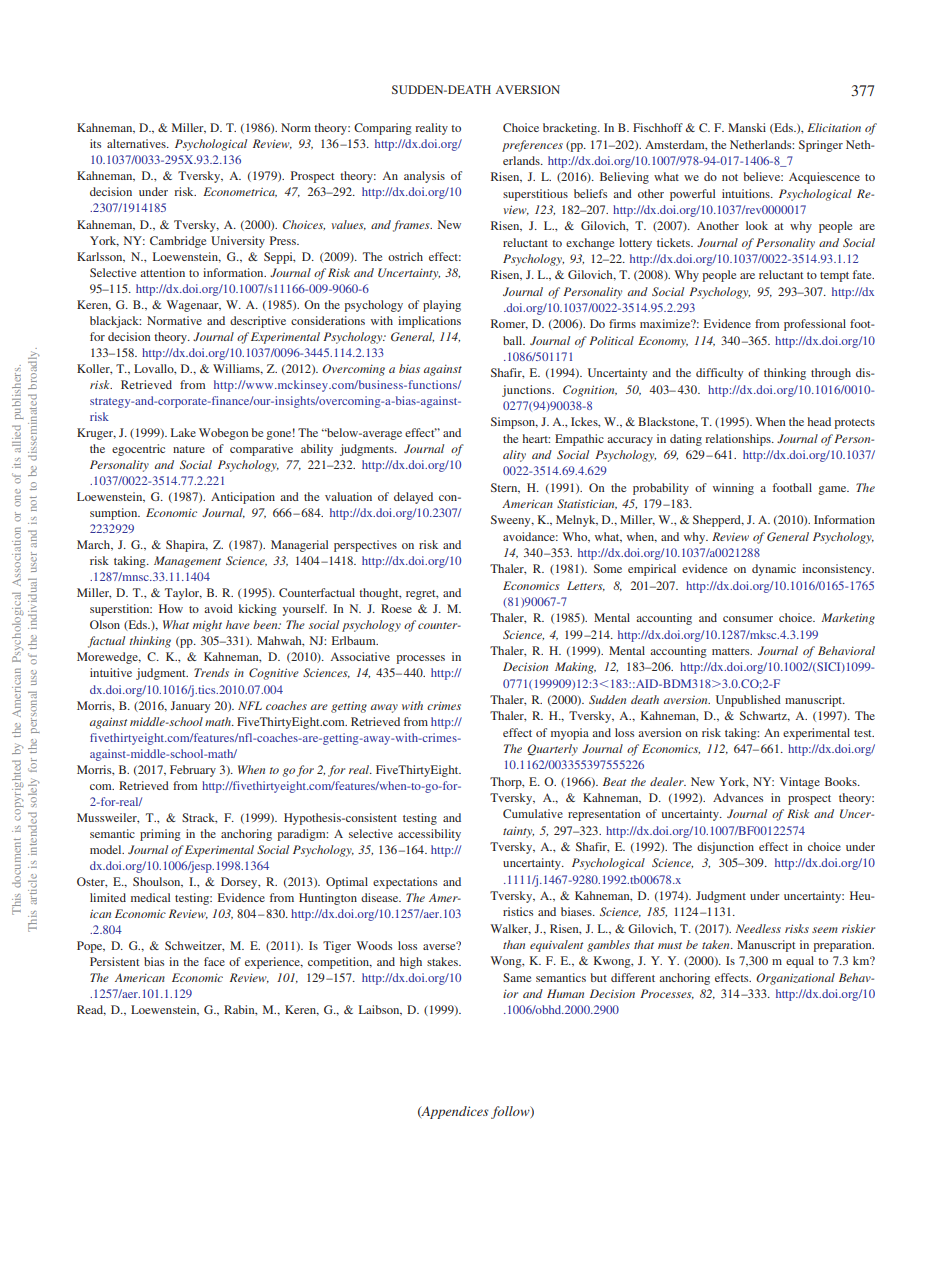  What do you see at coordinates (748, 701) in the screenshot?
I see `Unpublished` at bounding box center [748, 701].
